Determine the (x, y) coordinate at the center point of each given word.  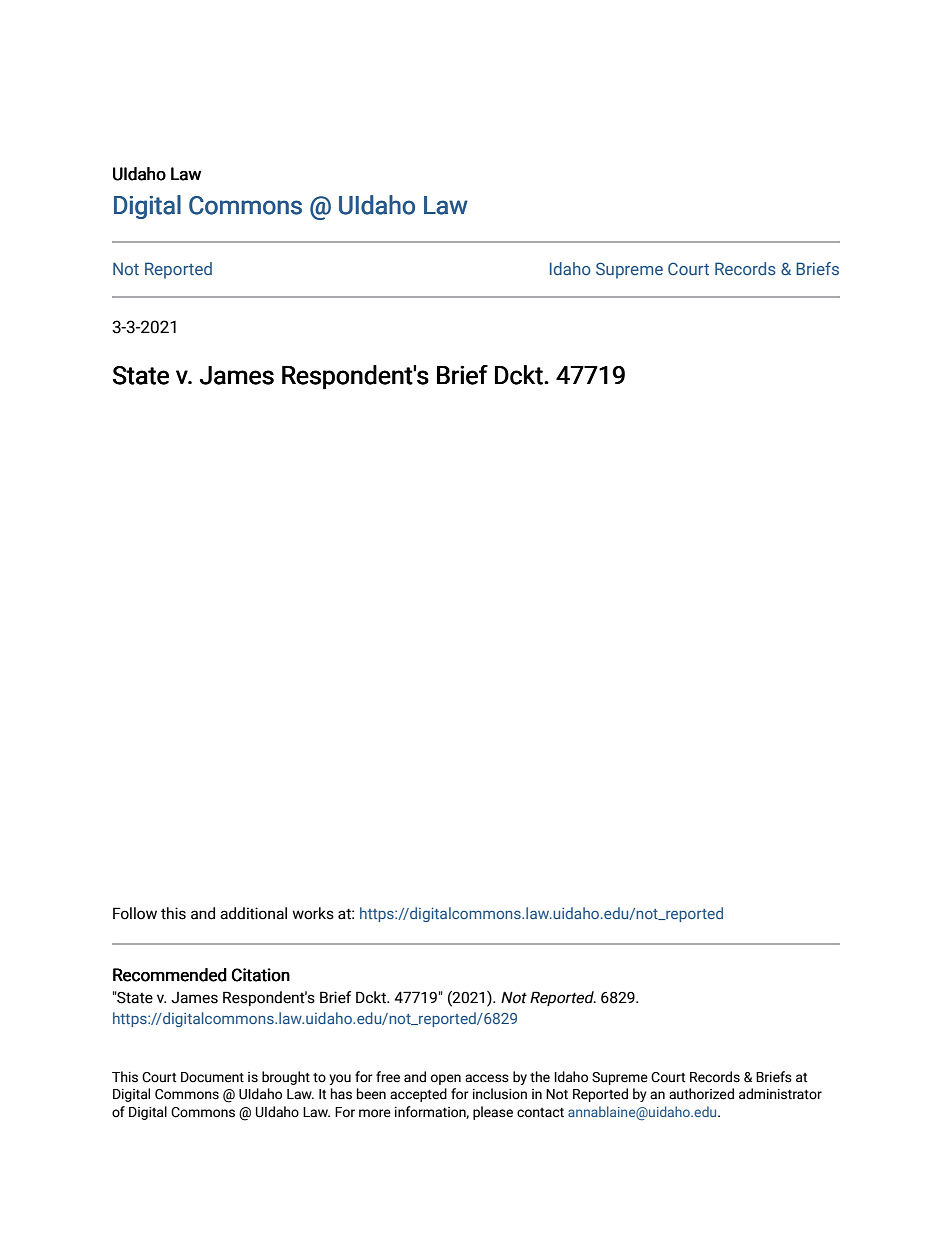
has (341, 1094)
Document (212, 1077)
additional (253, 913)
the (540, 1077)
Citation (261, 975)
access (487, 1078)
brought (286, 1078)
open (446, 1079)
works (313, 913)
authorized (701, 1094)
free (388, 1077)
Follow (135, 913)
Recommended (170, 975)
